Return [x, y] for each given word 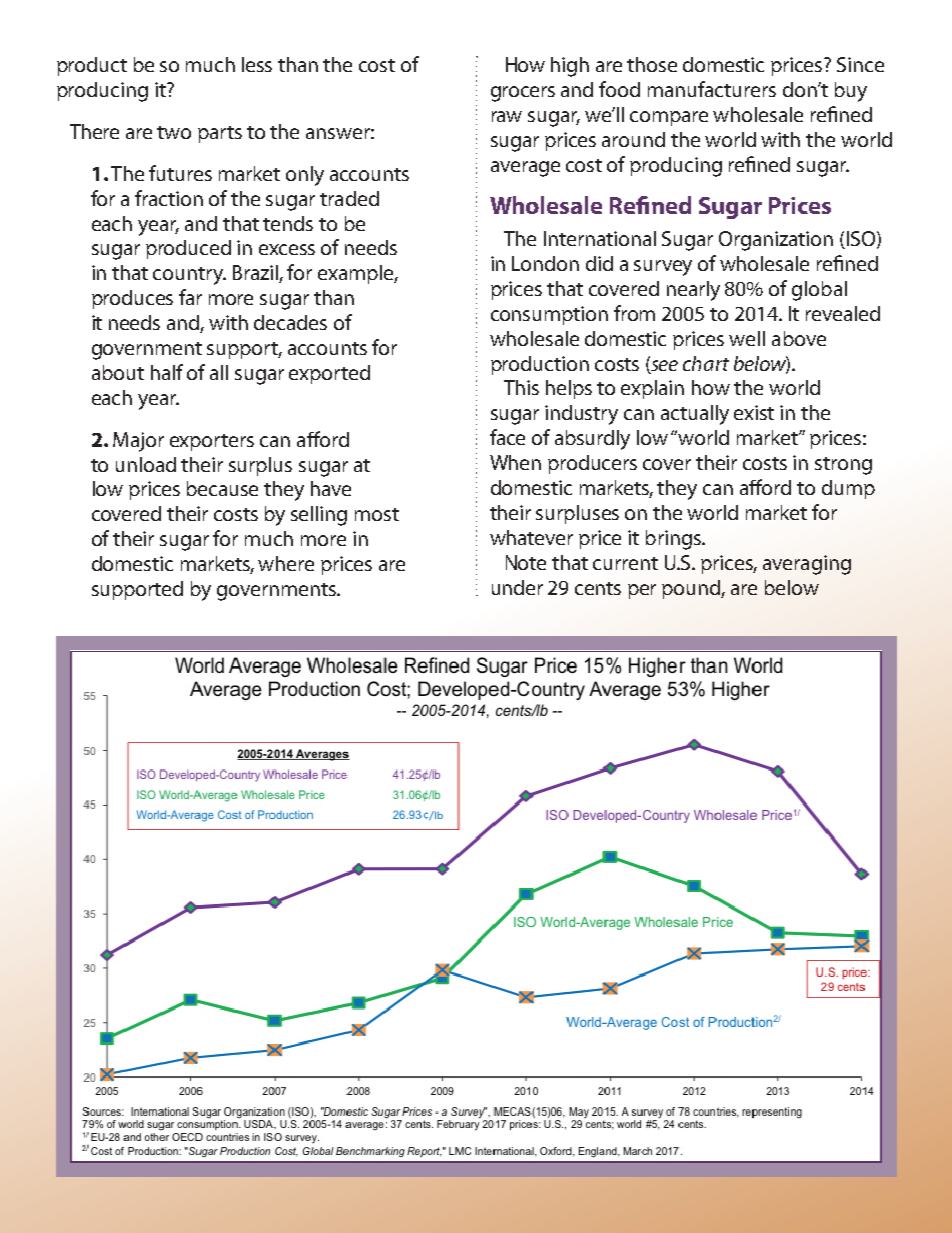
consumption [549, 315]
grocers [523, 94]
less [257, 64]
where [286, 563]
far [190, 297]
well [747, 338]
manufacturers [712, 89]
